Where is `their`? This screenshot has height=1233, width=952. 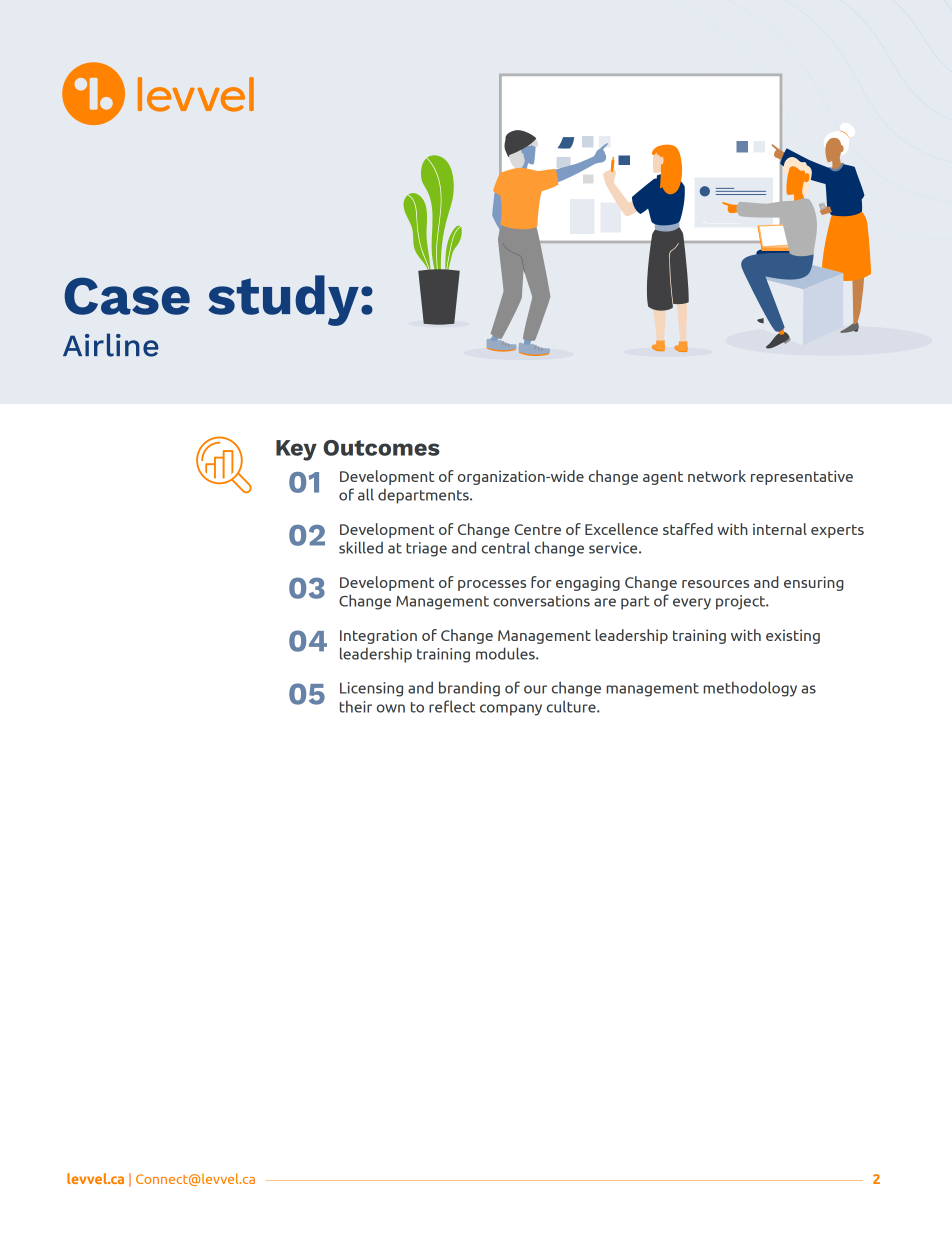 their is located at coordinates (356, 707).
